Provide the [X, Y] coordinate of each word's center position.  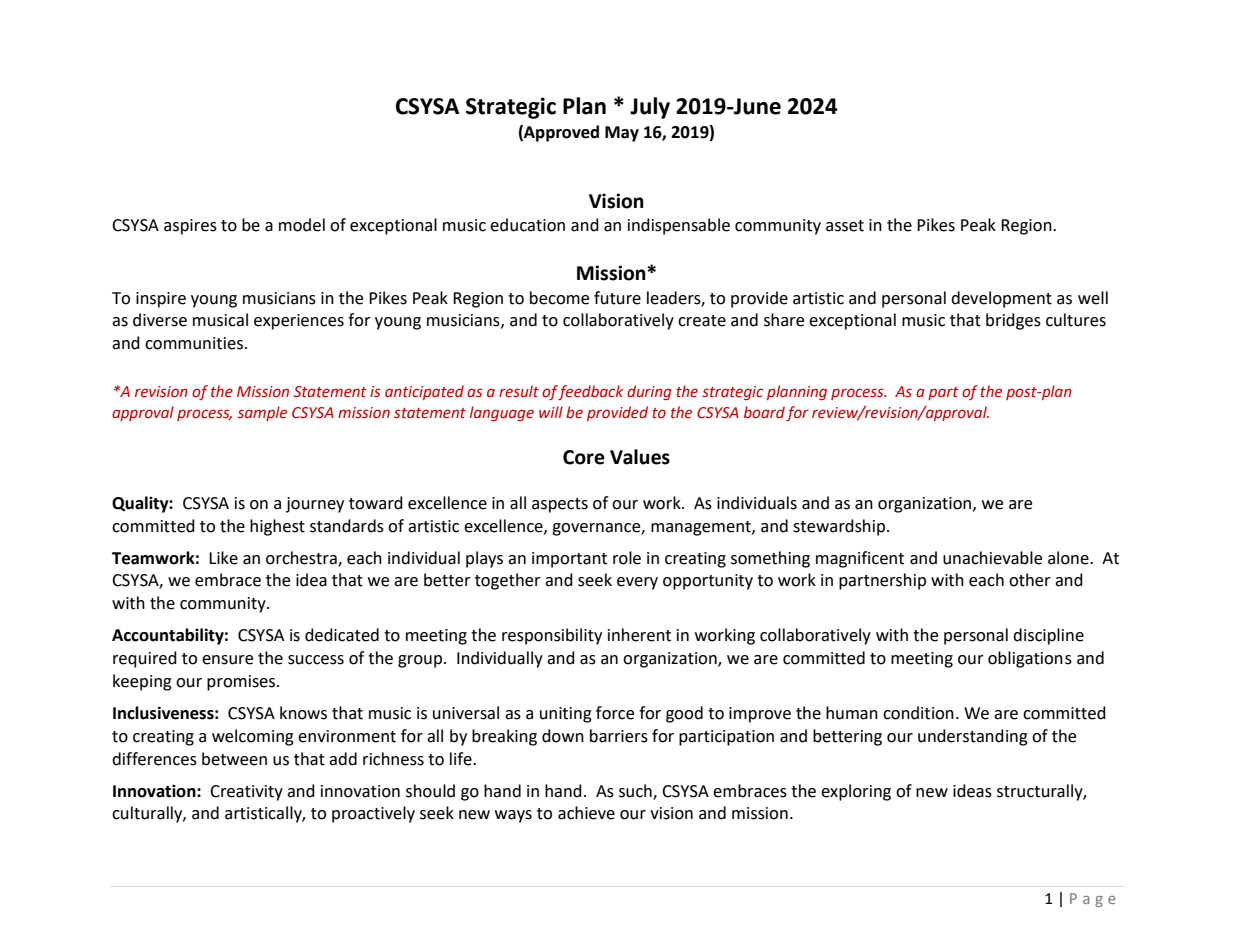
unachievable [992, 558]
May [622, 134]
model [302, 225]
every [637, 583]
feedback [590, 392]
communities [194, 343]
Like [223, 558]
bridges [1013, 321]
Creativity [246, 793]
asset [845, 226]
